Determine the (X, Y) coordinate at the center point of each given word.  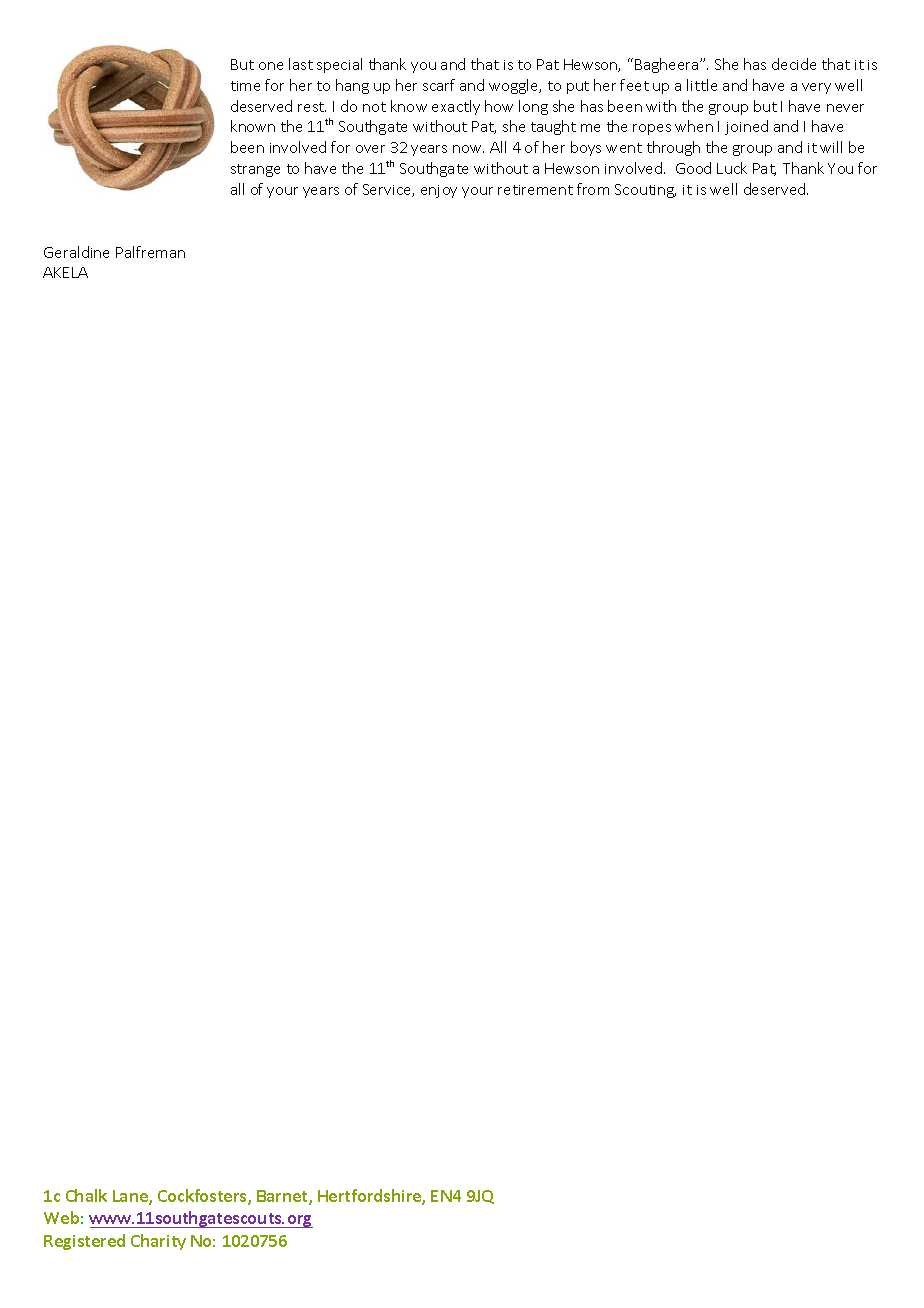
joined (746, 127)
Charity (158, 1242)
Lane (131, 1197)
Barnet (283, 1197)
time (245, 86)
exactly (456, 107)
